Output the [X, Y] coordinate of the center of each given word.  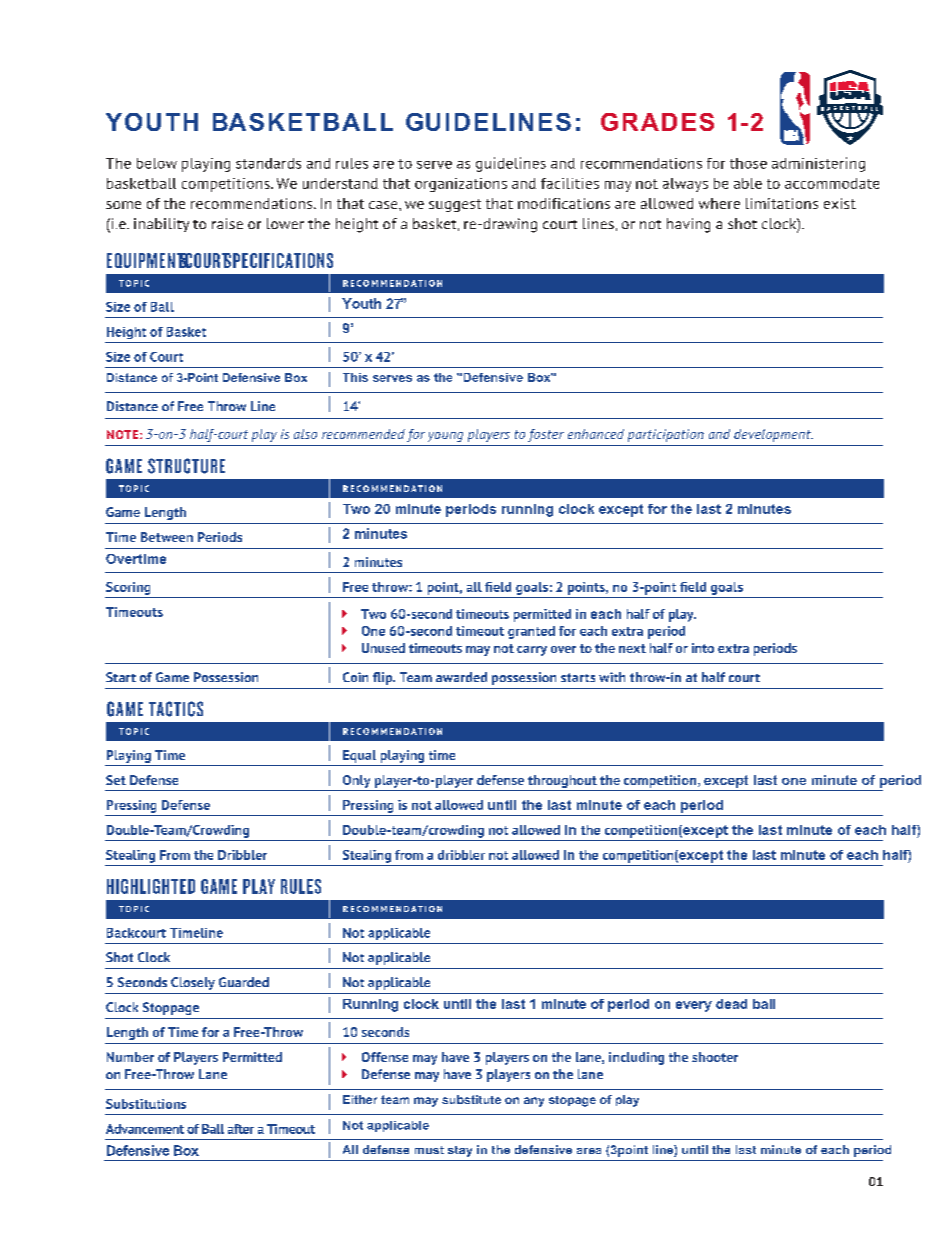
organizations [461, 185]
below [157, 163]
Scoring [128, 588]
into [703, 648]
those [748, 163]
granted [531, 632]
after [241, 1129]
